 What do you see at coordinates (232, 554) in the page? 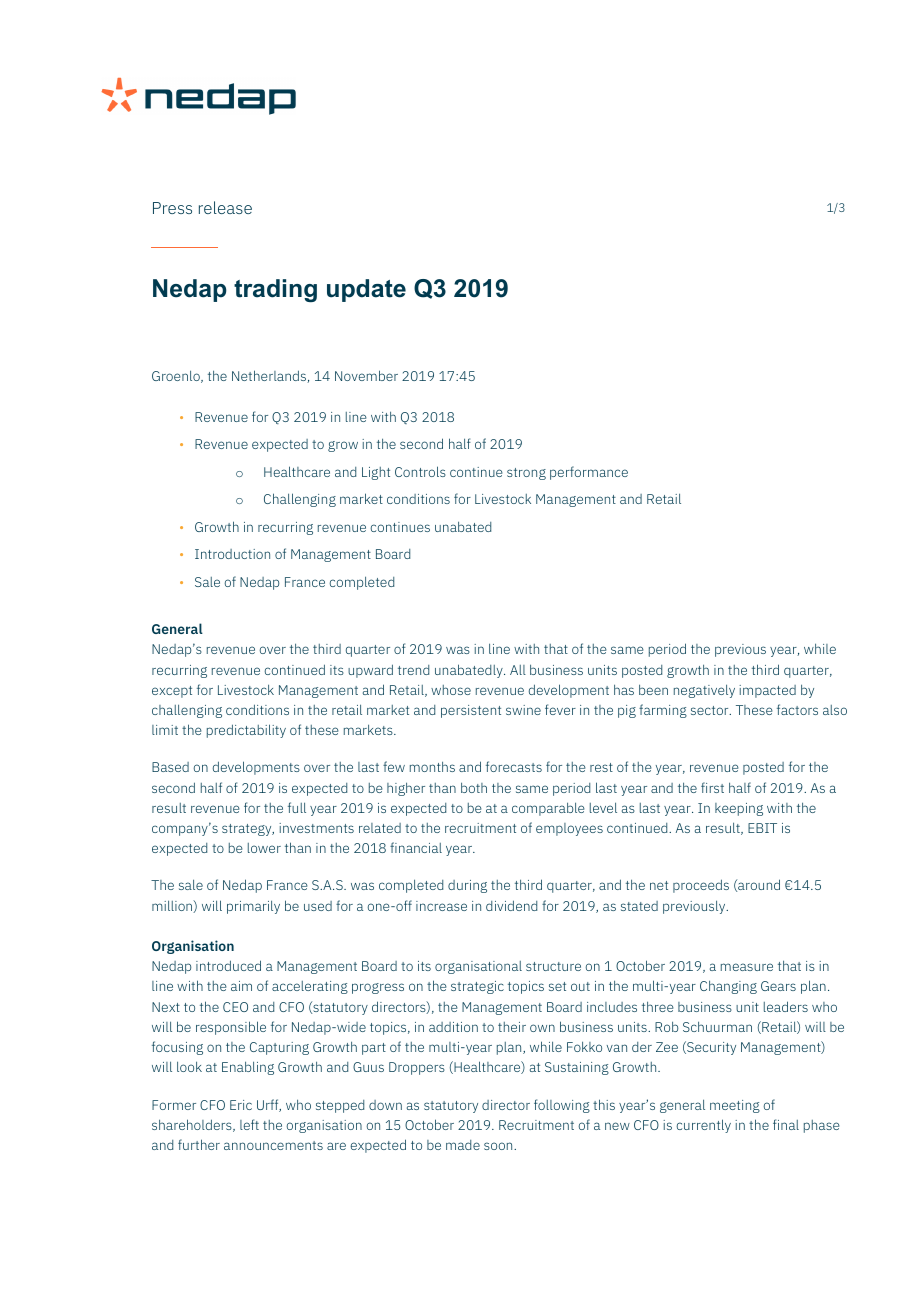
I see `Introduction` at bounding box center [232, 554].
